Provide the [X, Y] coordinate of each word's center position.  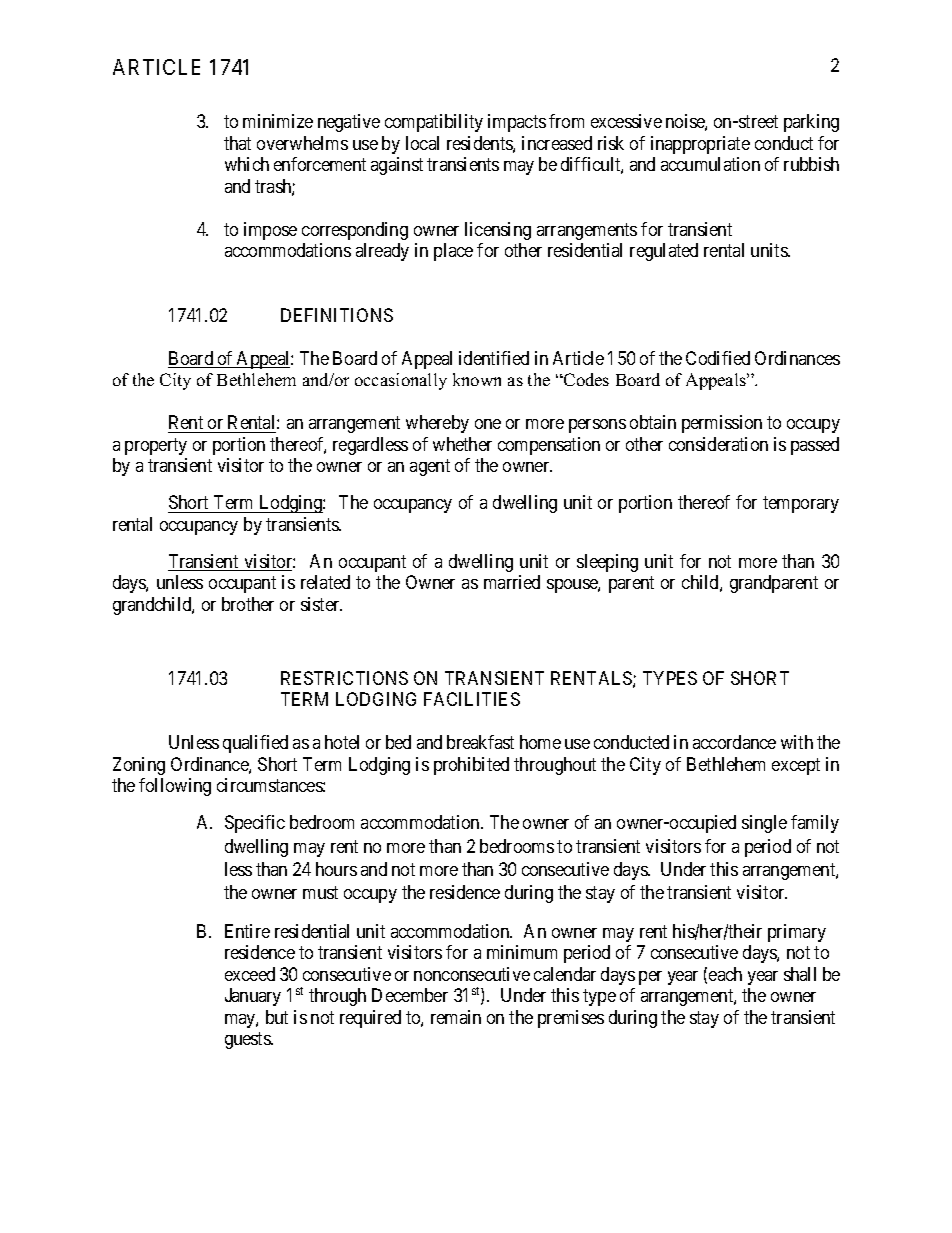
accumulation [710, 164]
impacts [517, 123]
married [512, 582]
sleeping [607, 563]
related [325, 582]
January [253, 997]
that [237, 143]
